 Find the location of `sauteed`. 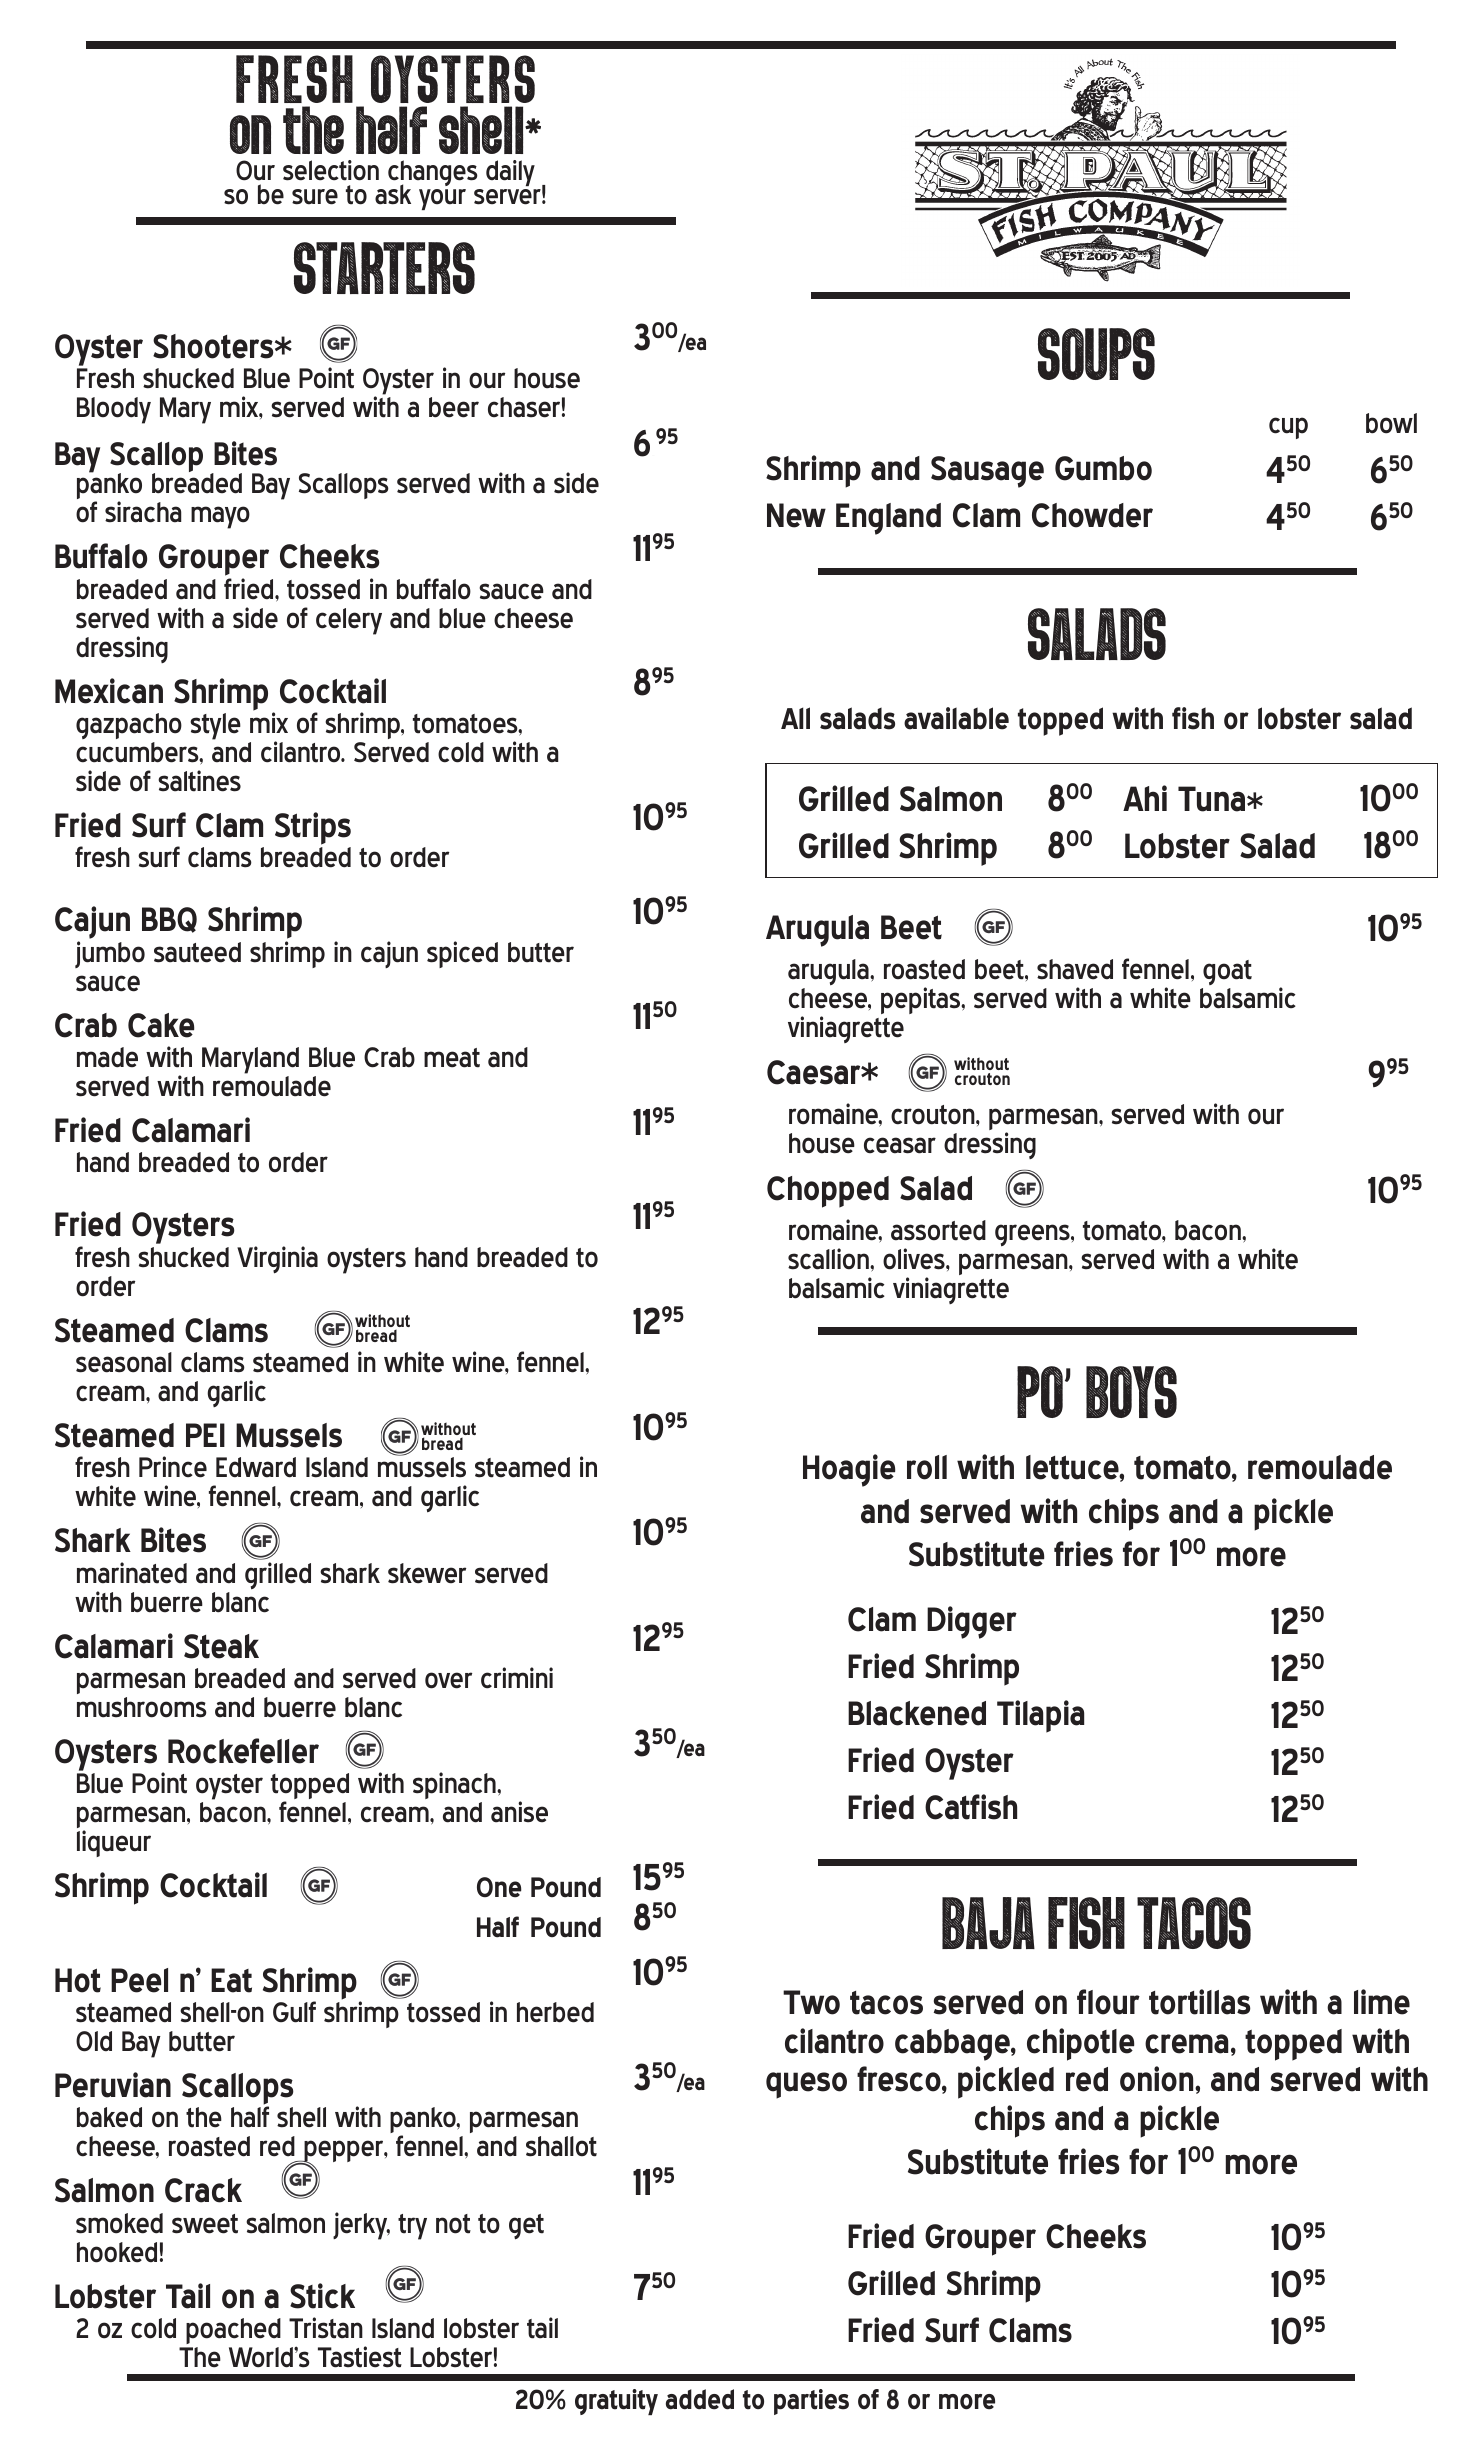

sauteed is located at coordinates (197, 952).
